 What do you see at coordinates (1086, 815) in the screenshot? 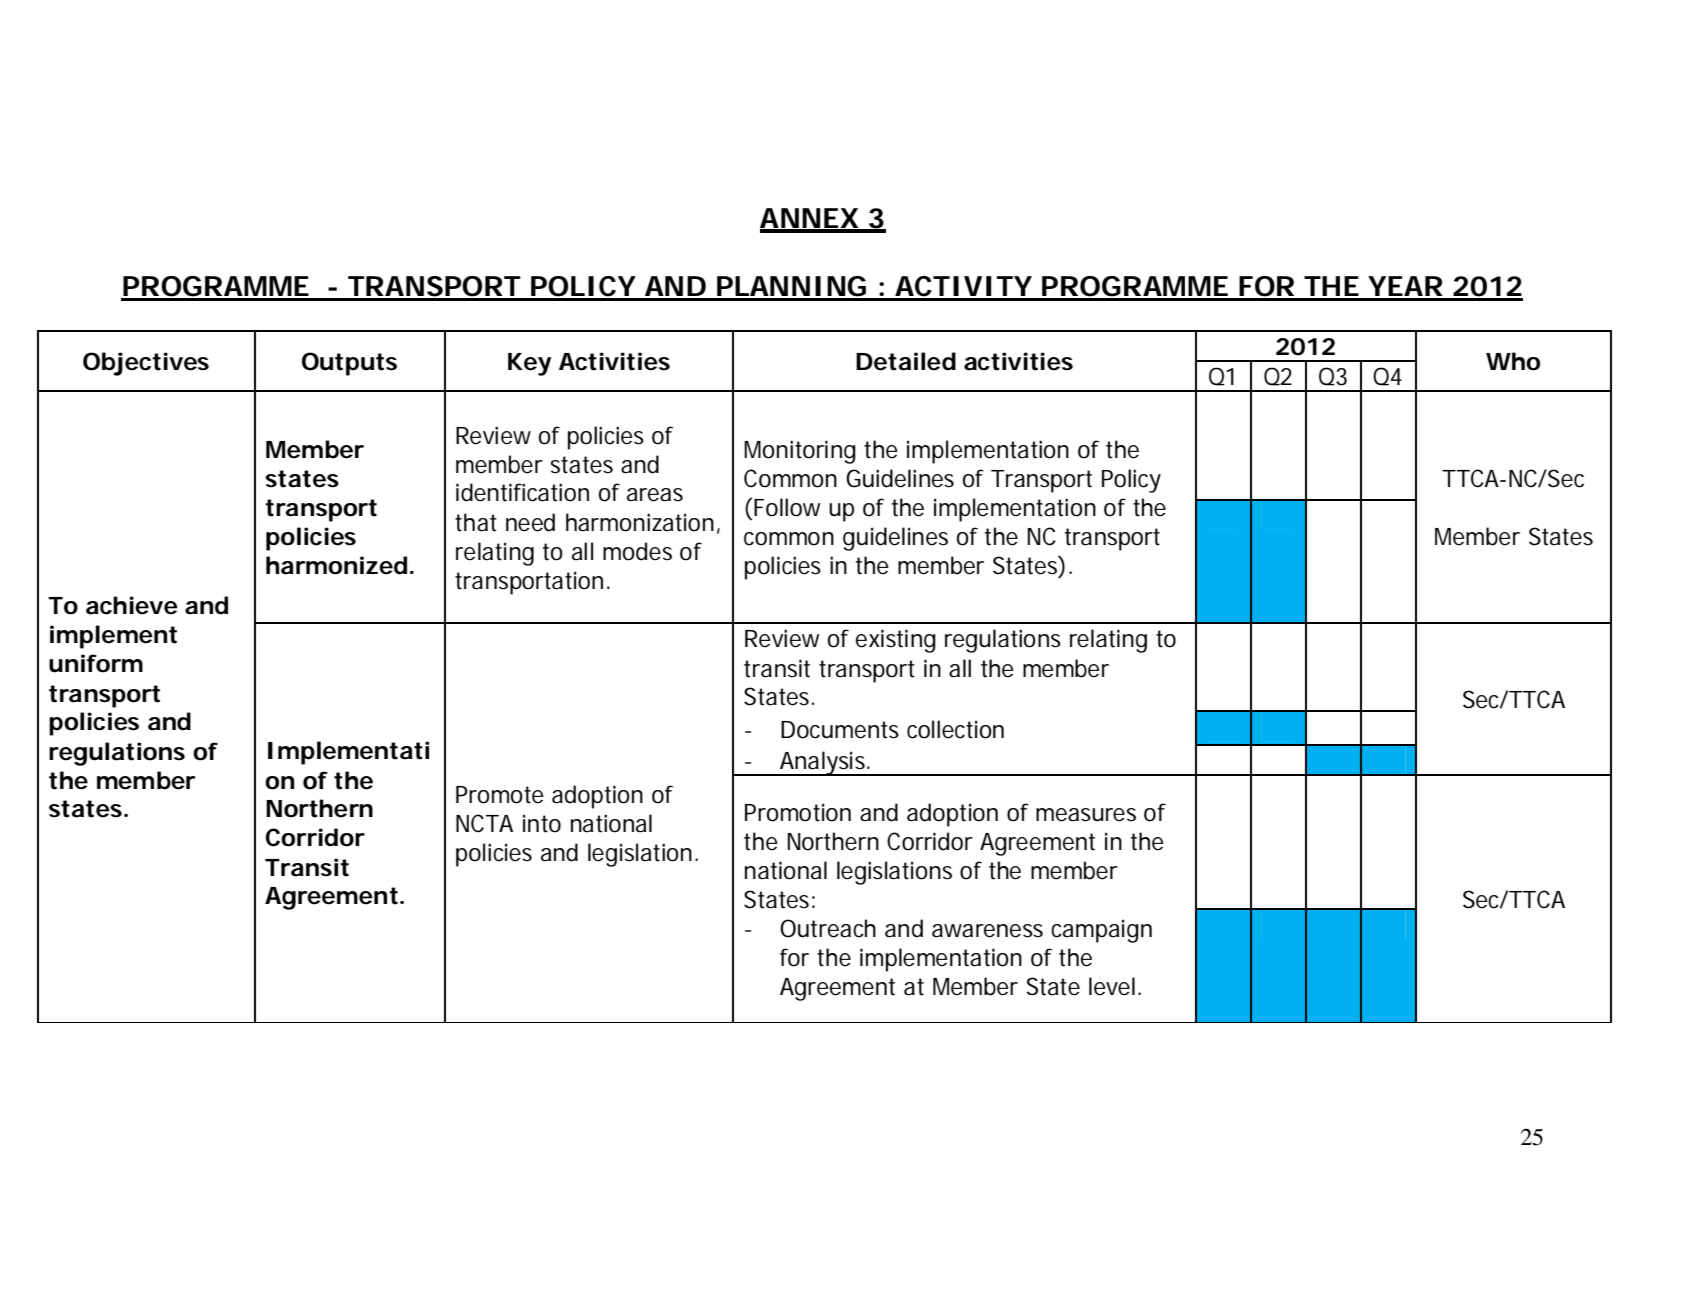
I see `measures` at bounding box center [1086, 815].
